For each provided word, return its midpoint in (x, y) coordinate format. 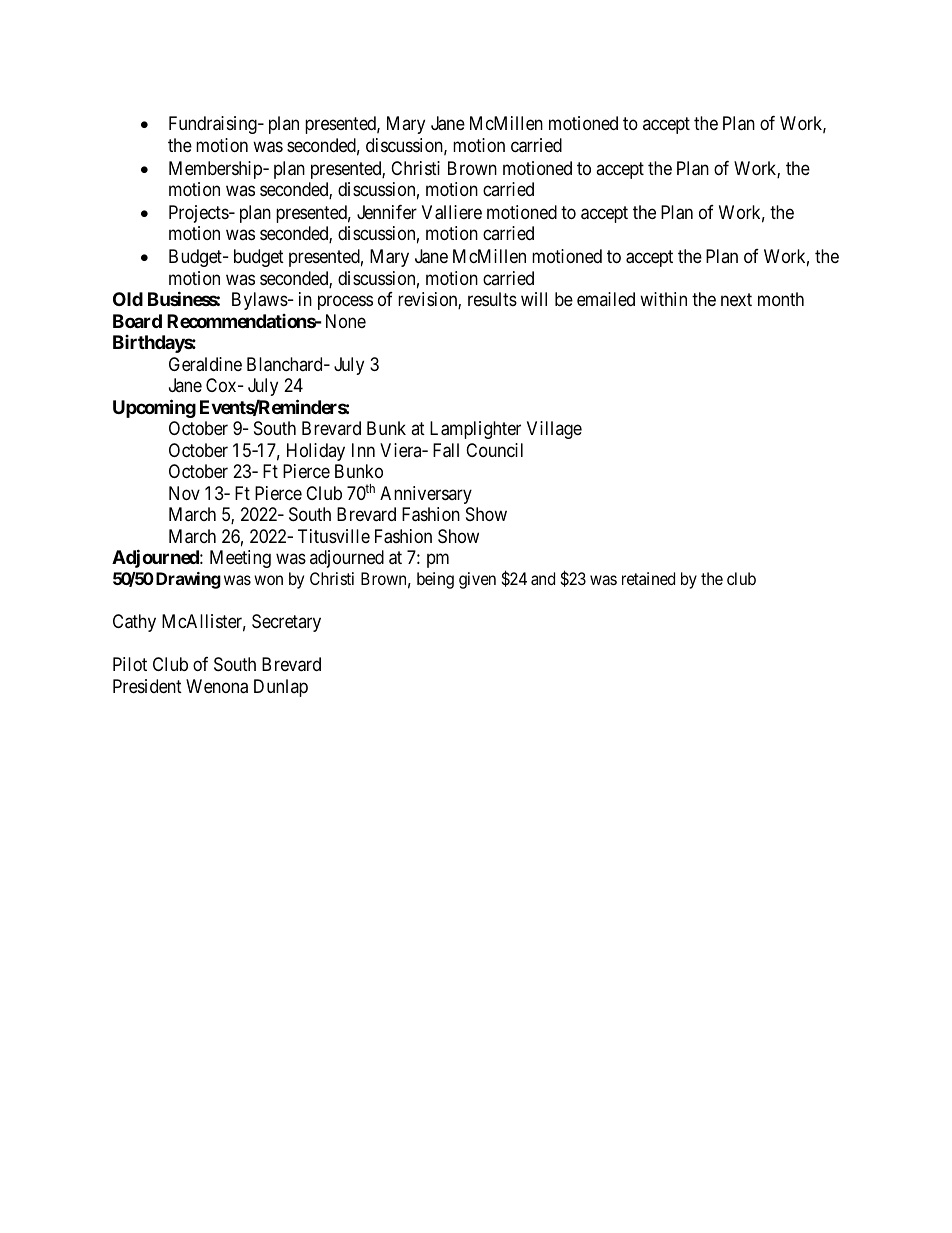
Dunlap (281, 688)
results (492, 299)
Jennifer (387, 212)
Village (554, 430)
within (663, 299)
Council (494, 450)
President (147, 686)
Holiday (316, 452)
